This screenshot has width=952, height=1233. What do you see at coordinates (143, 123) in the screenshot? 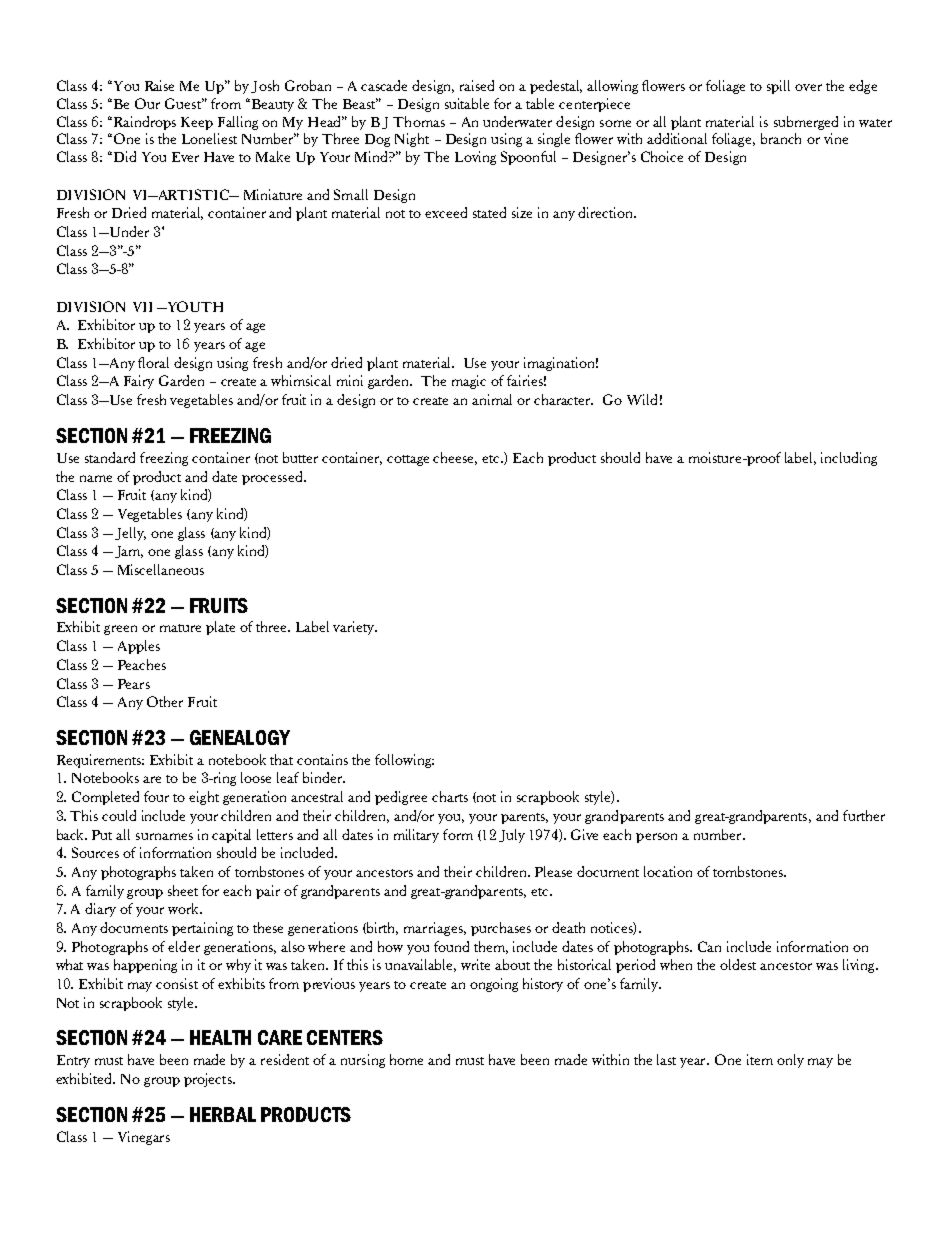
I see `Raindrops` at bounding box center [143, 123].
